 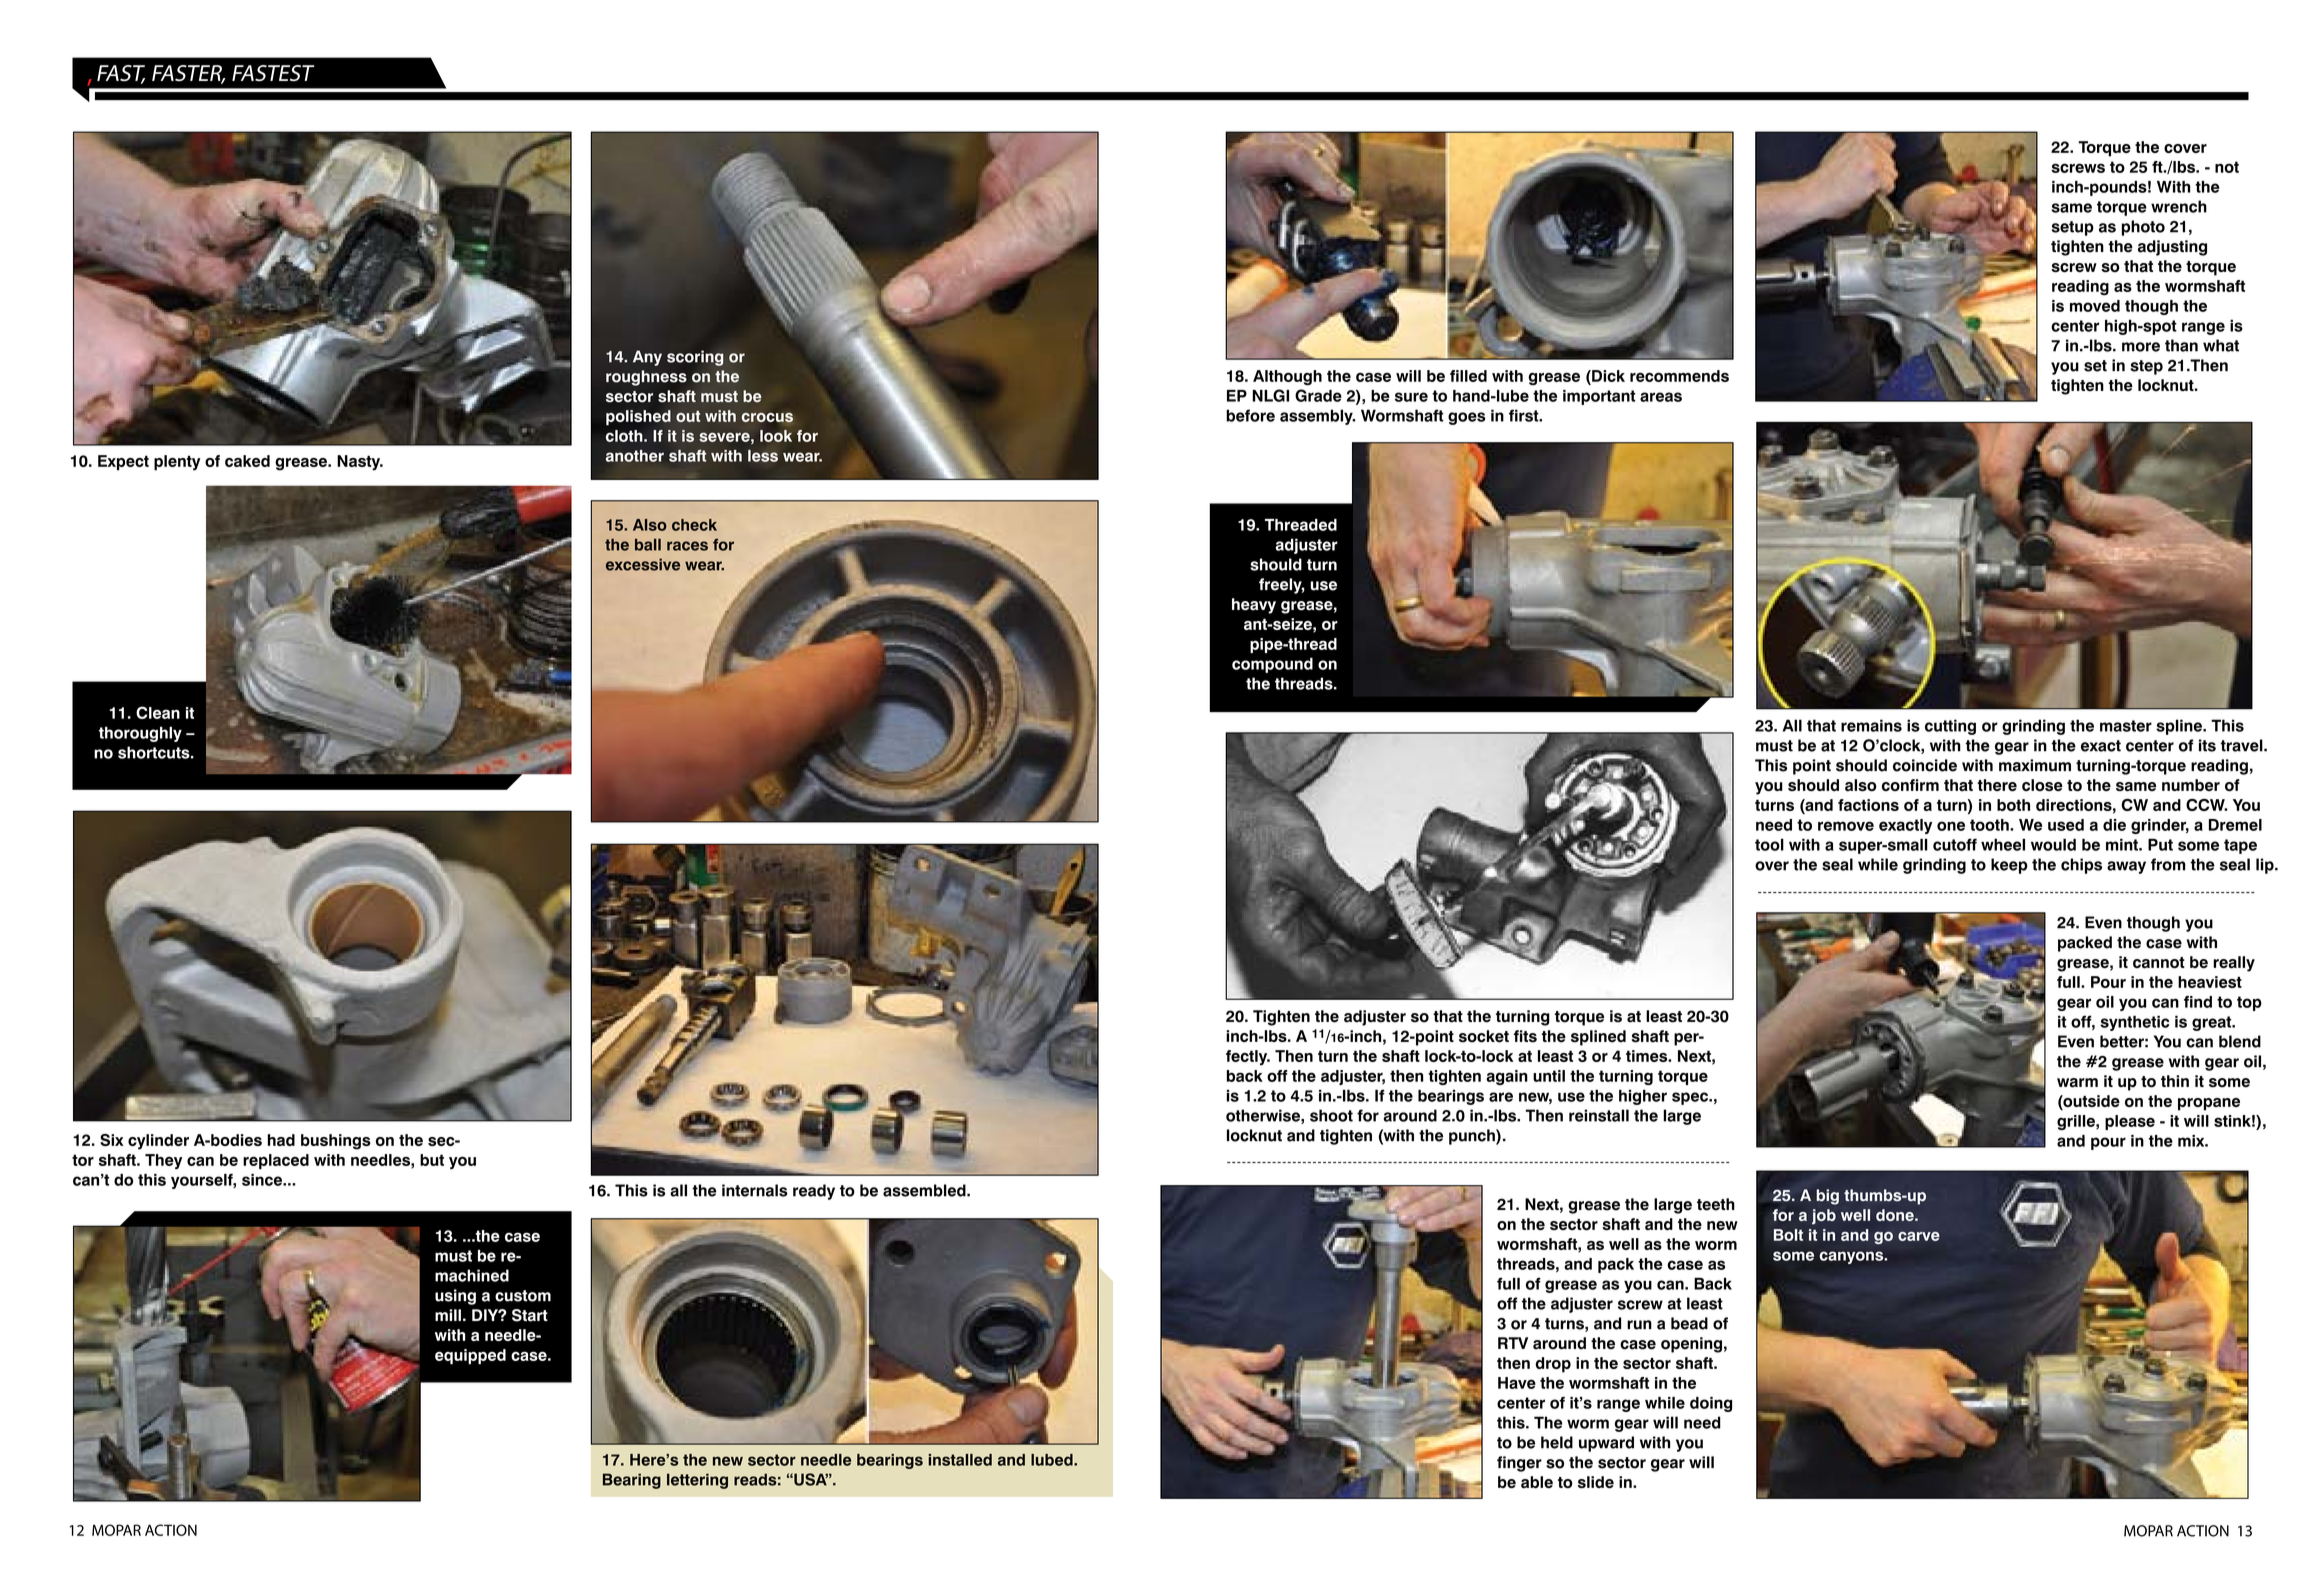 What do you see at coordinates (643, 564) in the document?
I see `excessive` at bounding box center [643, 564].
